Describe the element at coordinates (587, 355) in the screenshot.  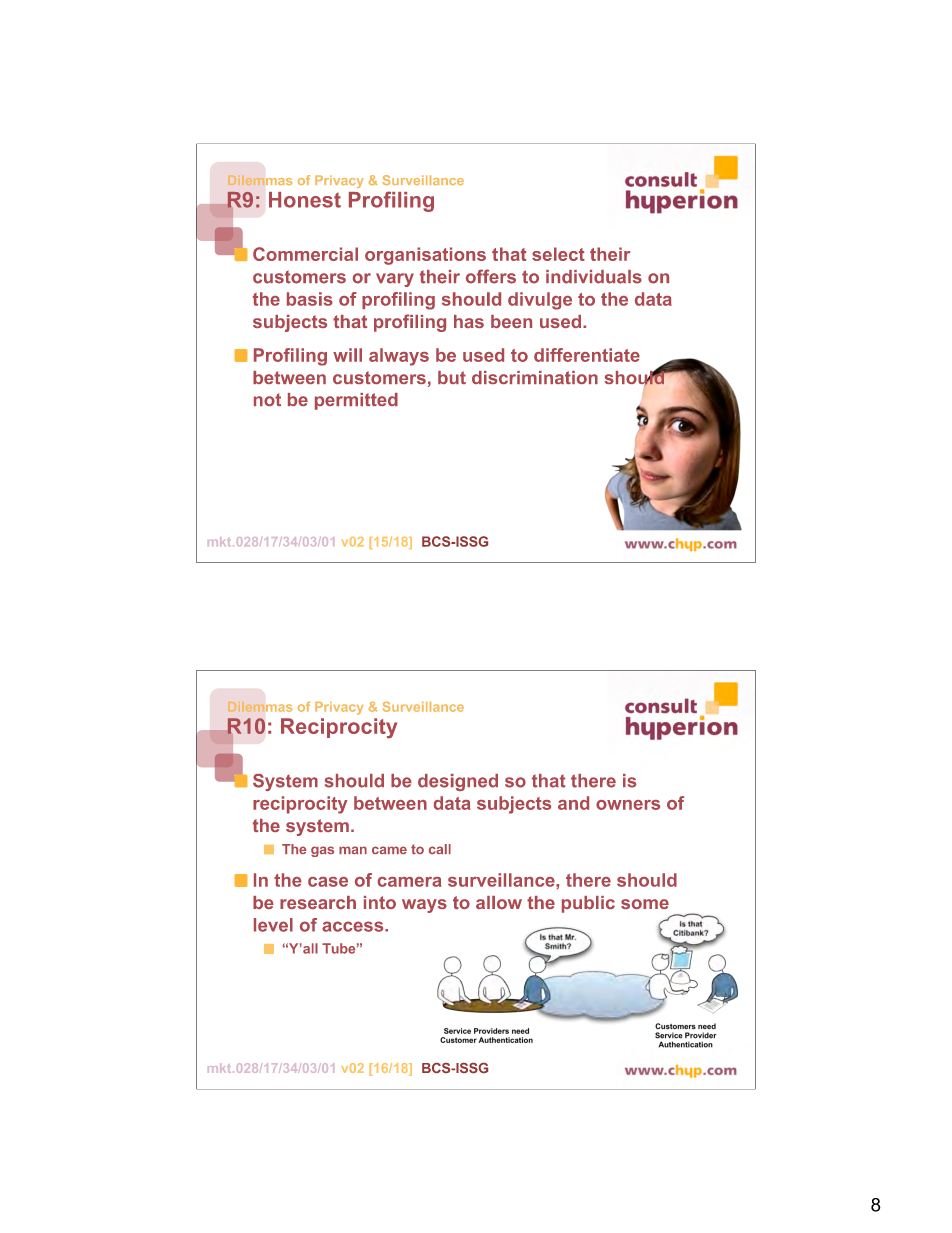
I see `differentiate` at that location.
